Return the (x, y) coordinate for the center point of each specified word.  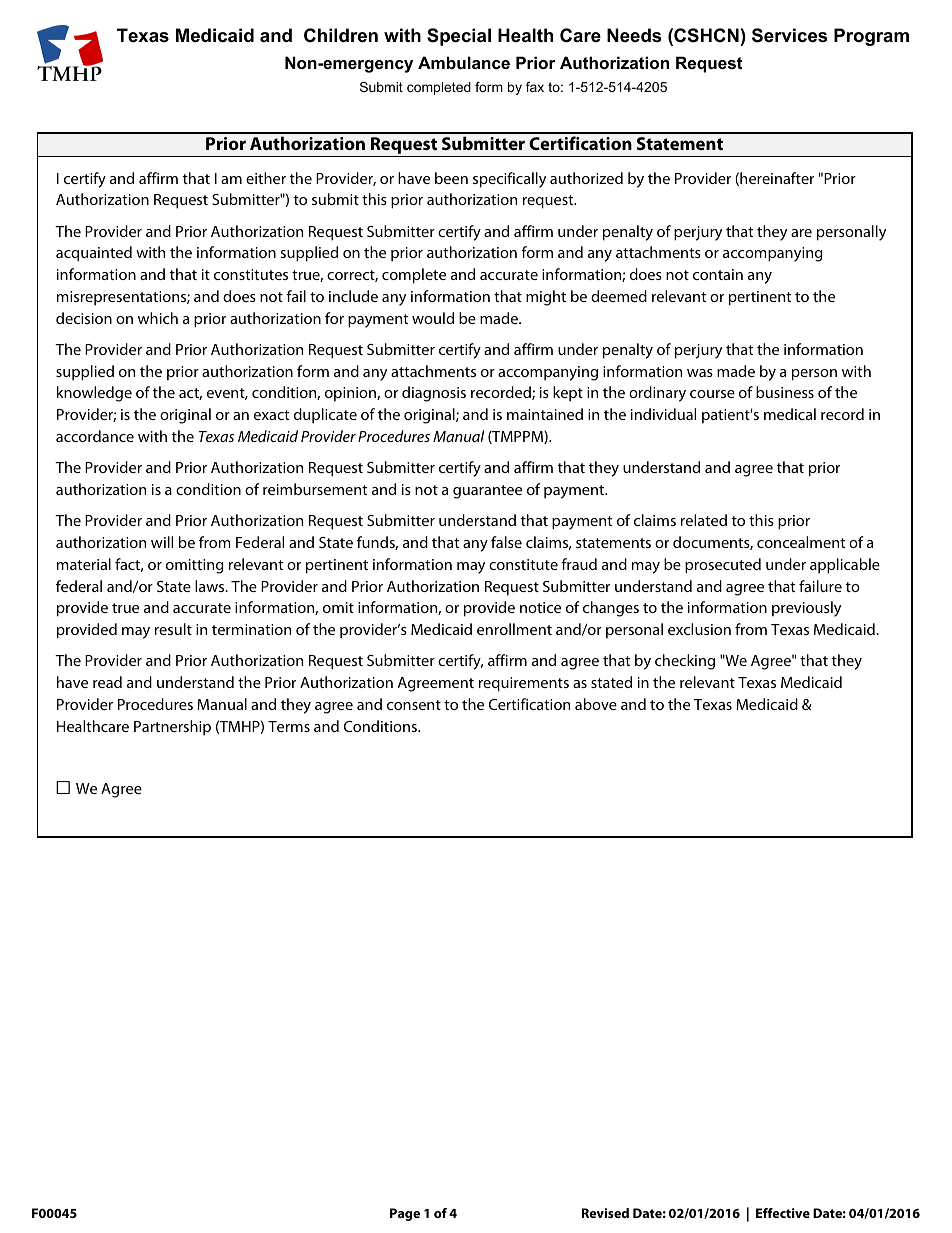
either (266, 178)
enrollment (514, 629)
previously (806, 609)
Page (405, 1214)
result (173, 629)
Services (789, 35)
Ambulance (464, 62)
